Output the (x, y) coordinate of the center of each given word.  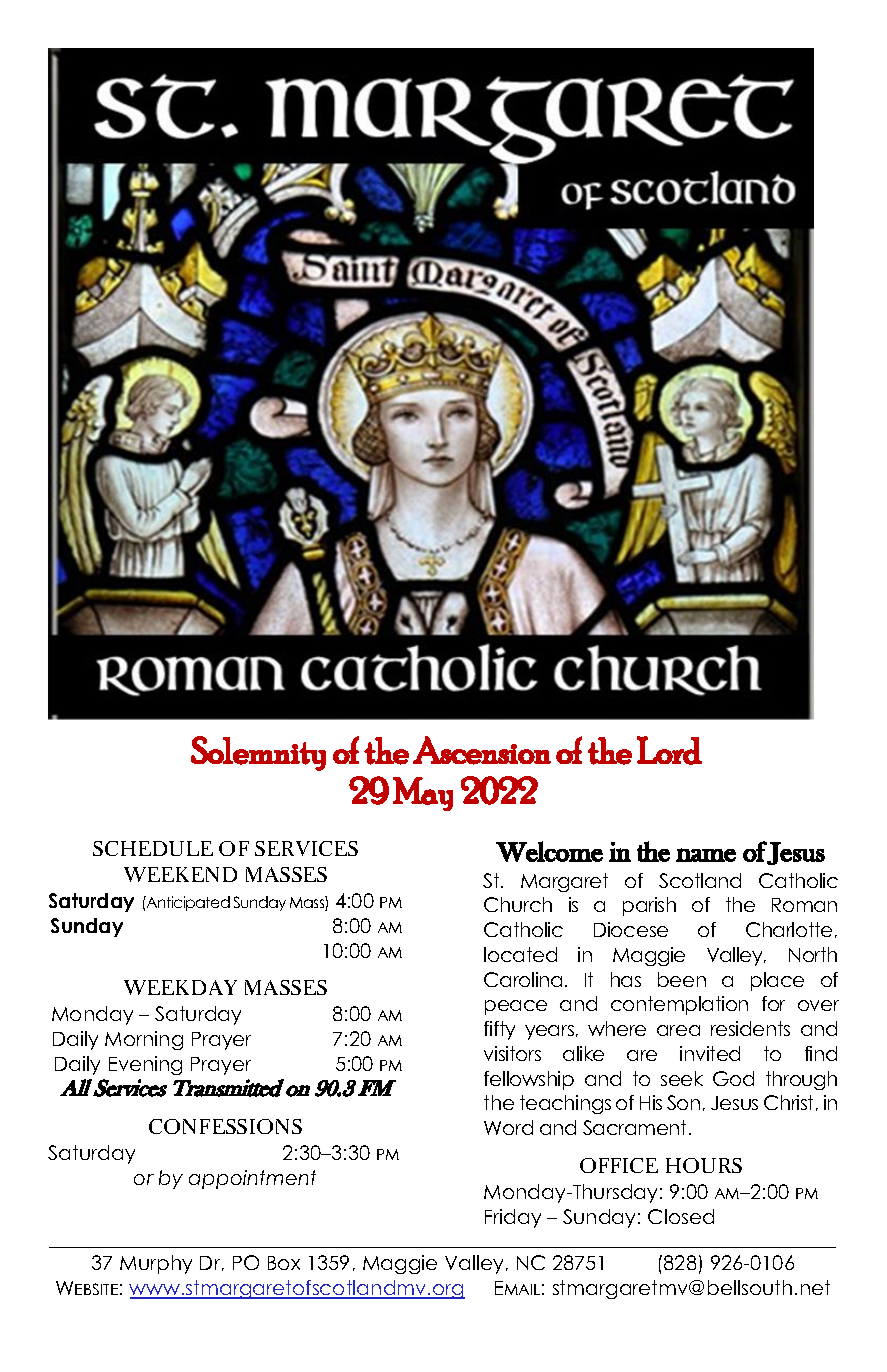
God (733, 1078)
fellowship (529, 1080)
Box (284, 1263)
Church (518, 904)
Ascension (482, 750)
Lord (669, 750)
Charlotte (789, 929)
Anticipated (187, 903)
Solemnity (258, 753)
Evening (145, 1065)
